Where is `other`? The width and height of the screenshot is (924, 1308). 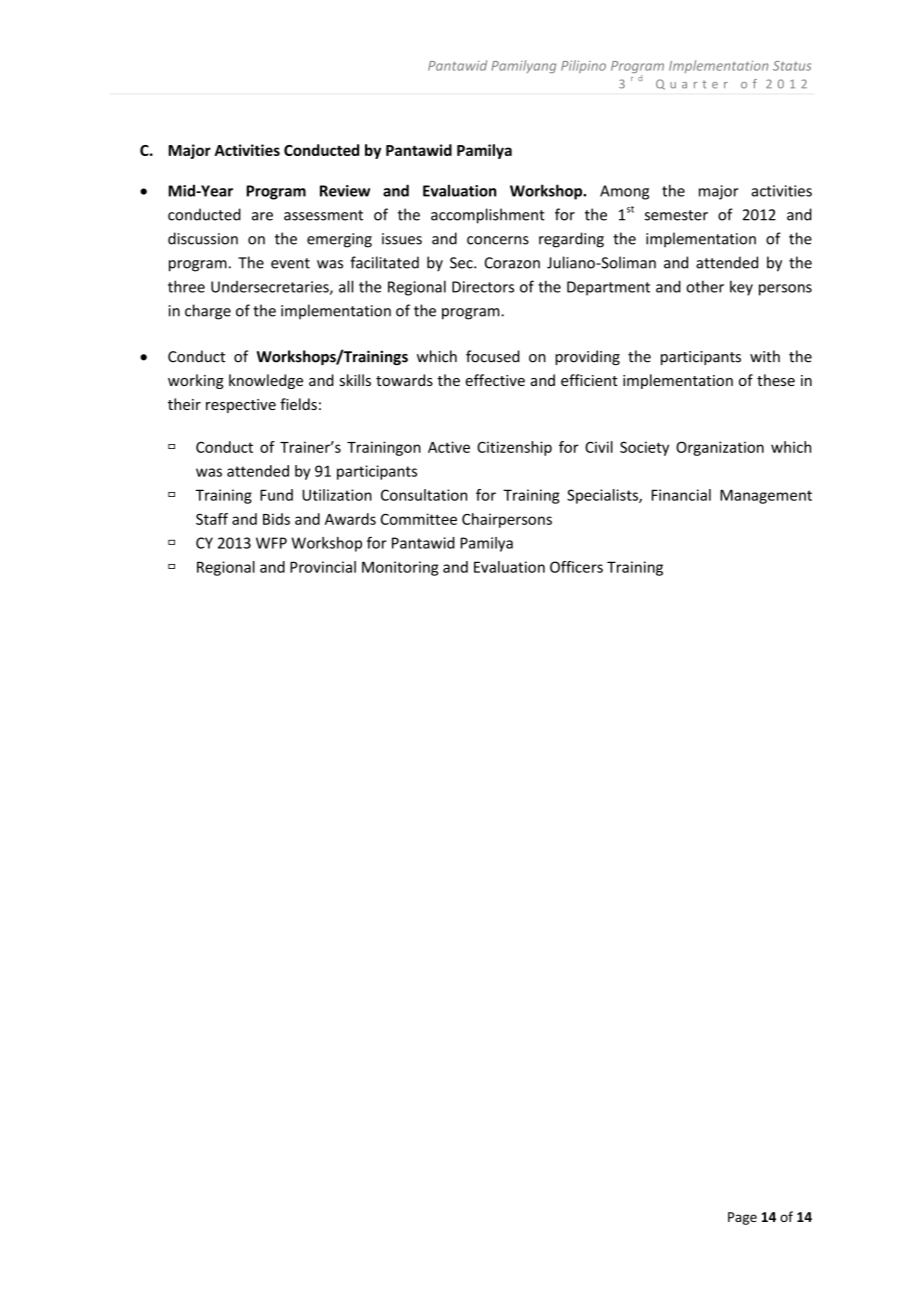
other is located at coordinates (705, 286).
